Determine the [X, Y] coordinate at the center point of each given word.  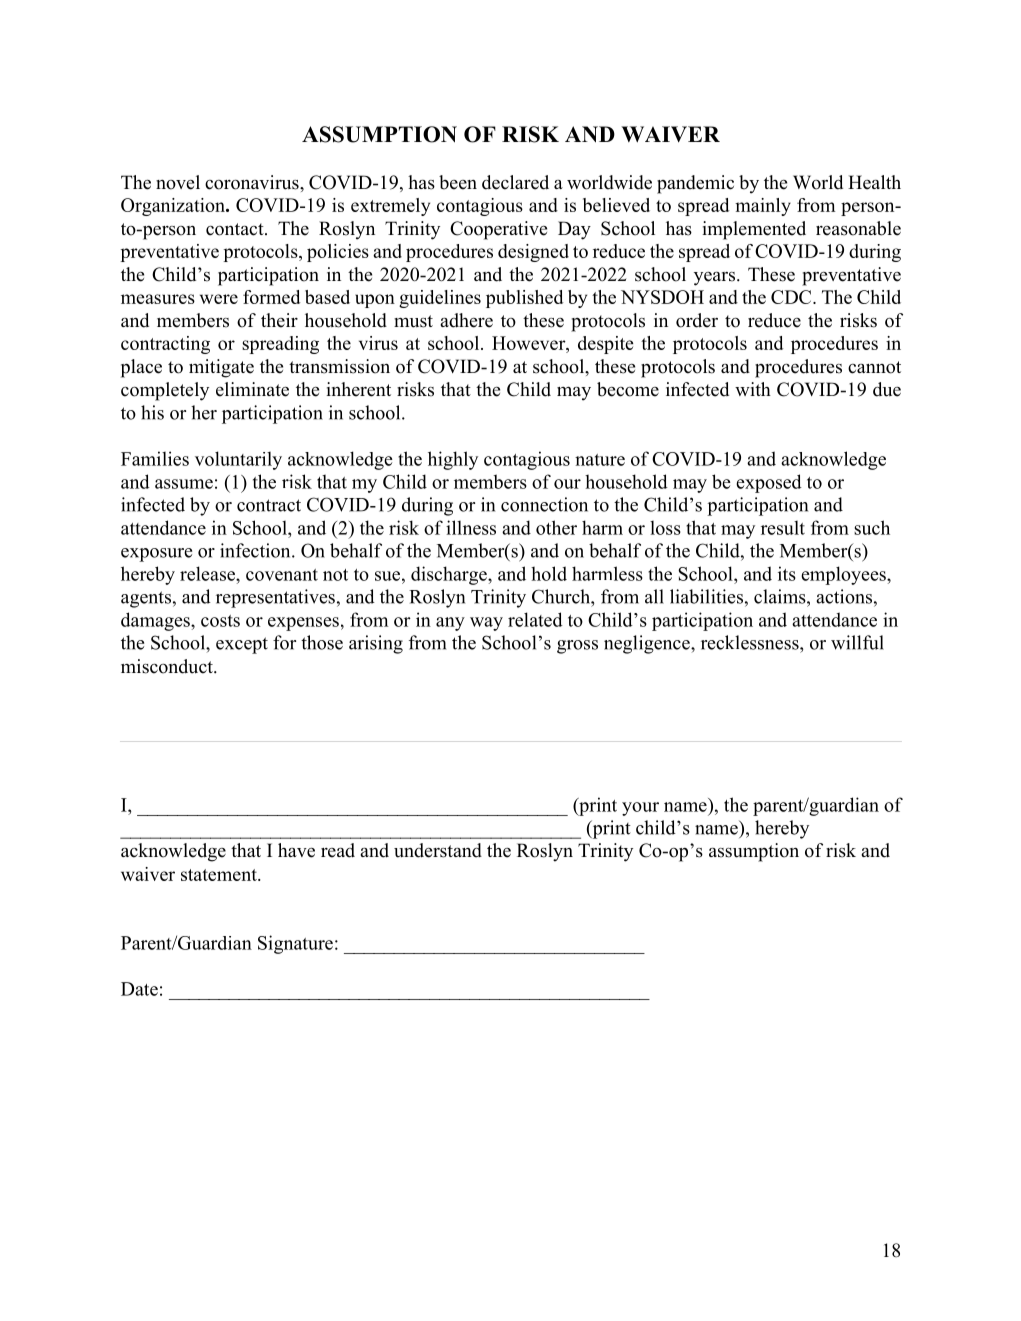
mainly [763, 207]
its [787, 573]
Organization [174, 207]
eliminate [252, 389]
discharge [450, 575]
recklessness [751, 642]
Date [139, 989]
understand [438, 850]
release [208, 573]
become [628, 389]
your [640, 809]
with [753, 389]
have [296, 850]
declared [515, 182]
